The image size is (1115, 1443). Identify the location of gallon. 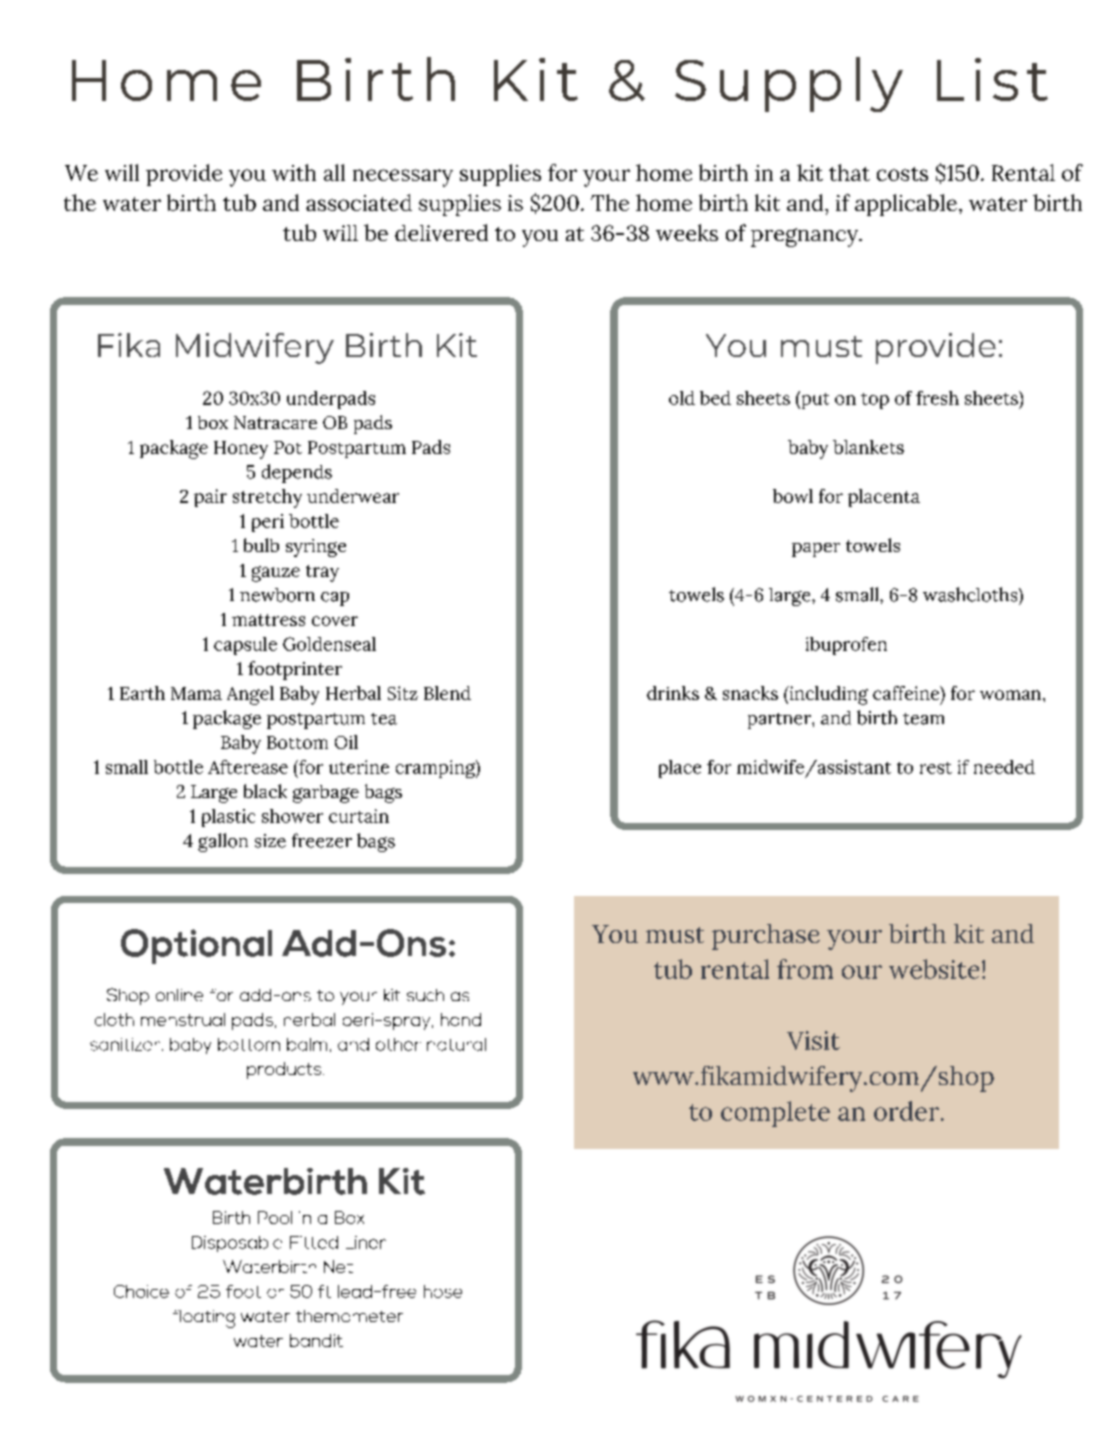
(223, 842).
